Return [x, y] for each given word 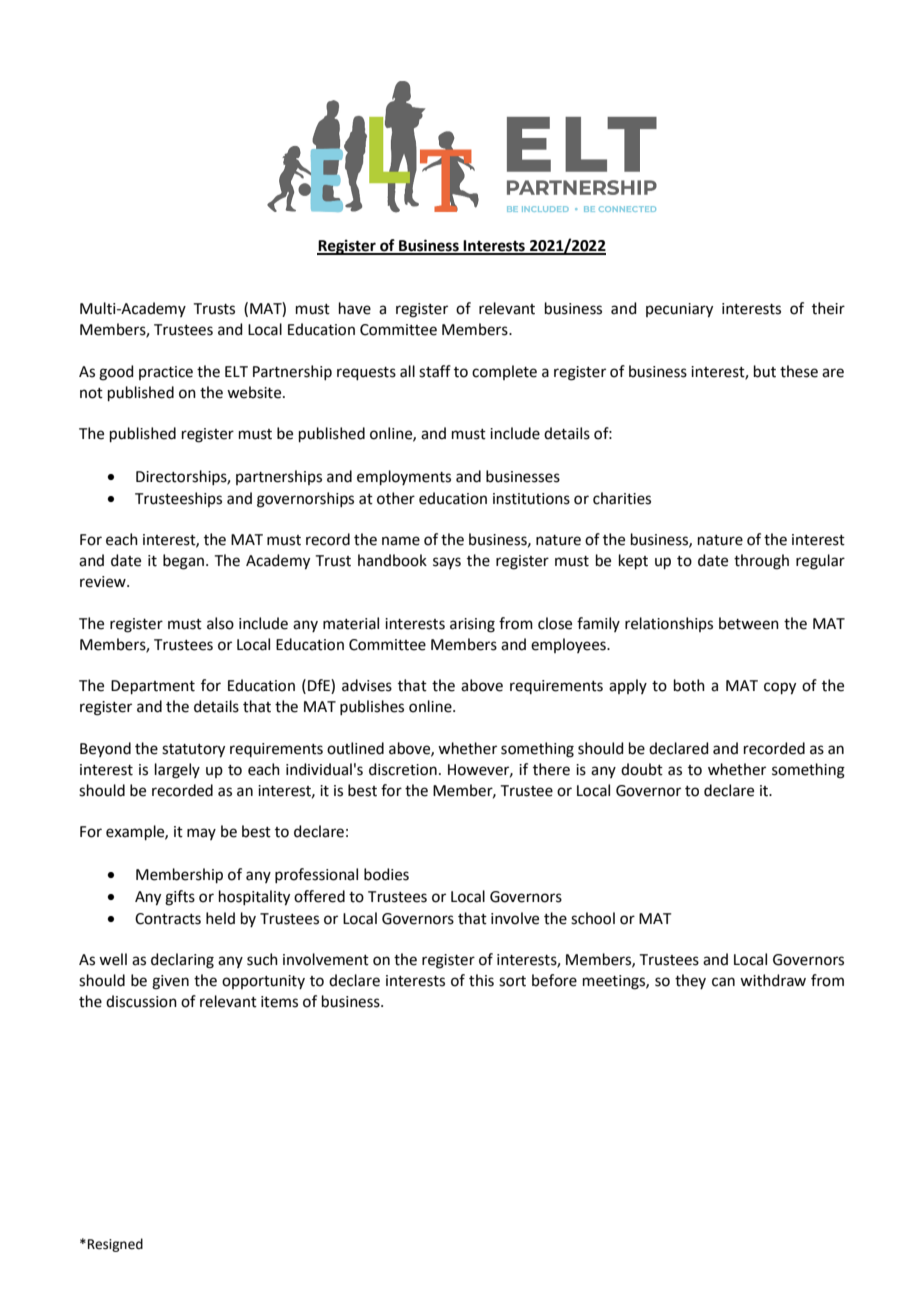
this [481, 980]
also [220, 623]
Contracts [168, 919]
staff [435, 371]
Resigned [115, 1245]
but [765, 371]
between [749, 623]
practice [166, 373]
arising [472, 625]
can [723, 982]
